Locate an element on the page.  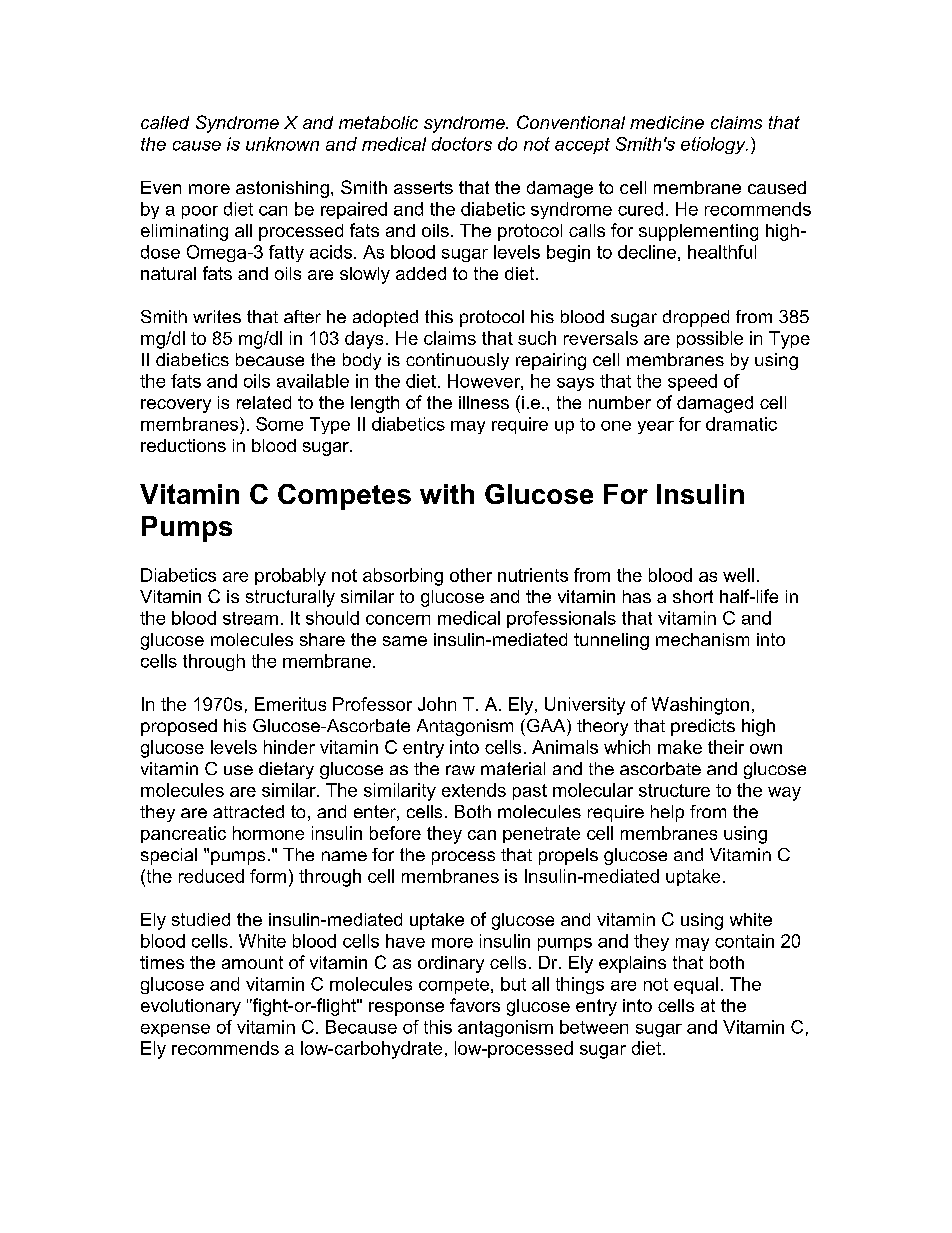
etiology is located at coordinates (714, 145).
